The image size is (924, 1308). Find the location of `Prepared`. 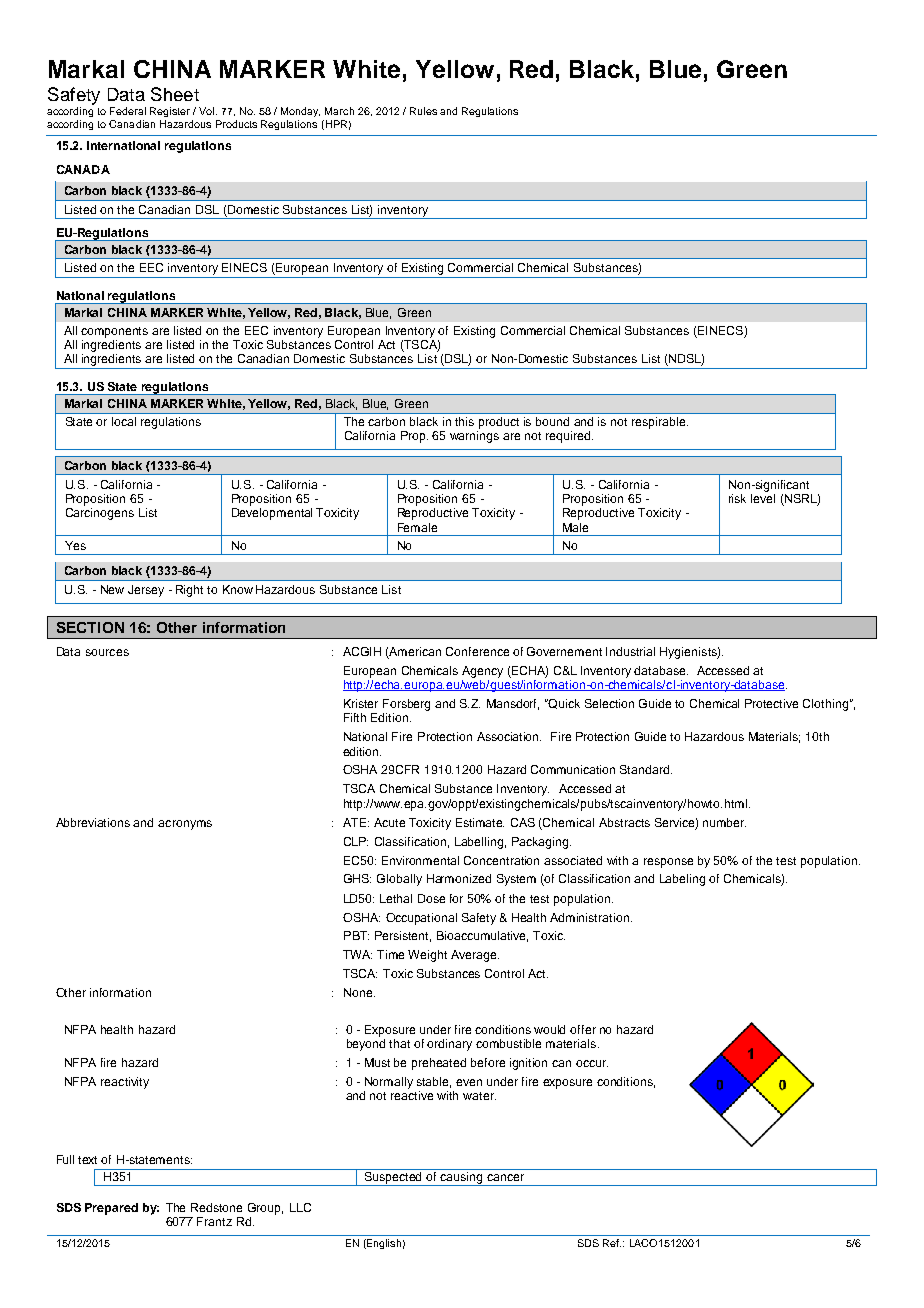

Prepared is located at coordinates (111, 1209).
